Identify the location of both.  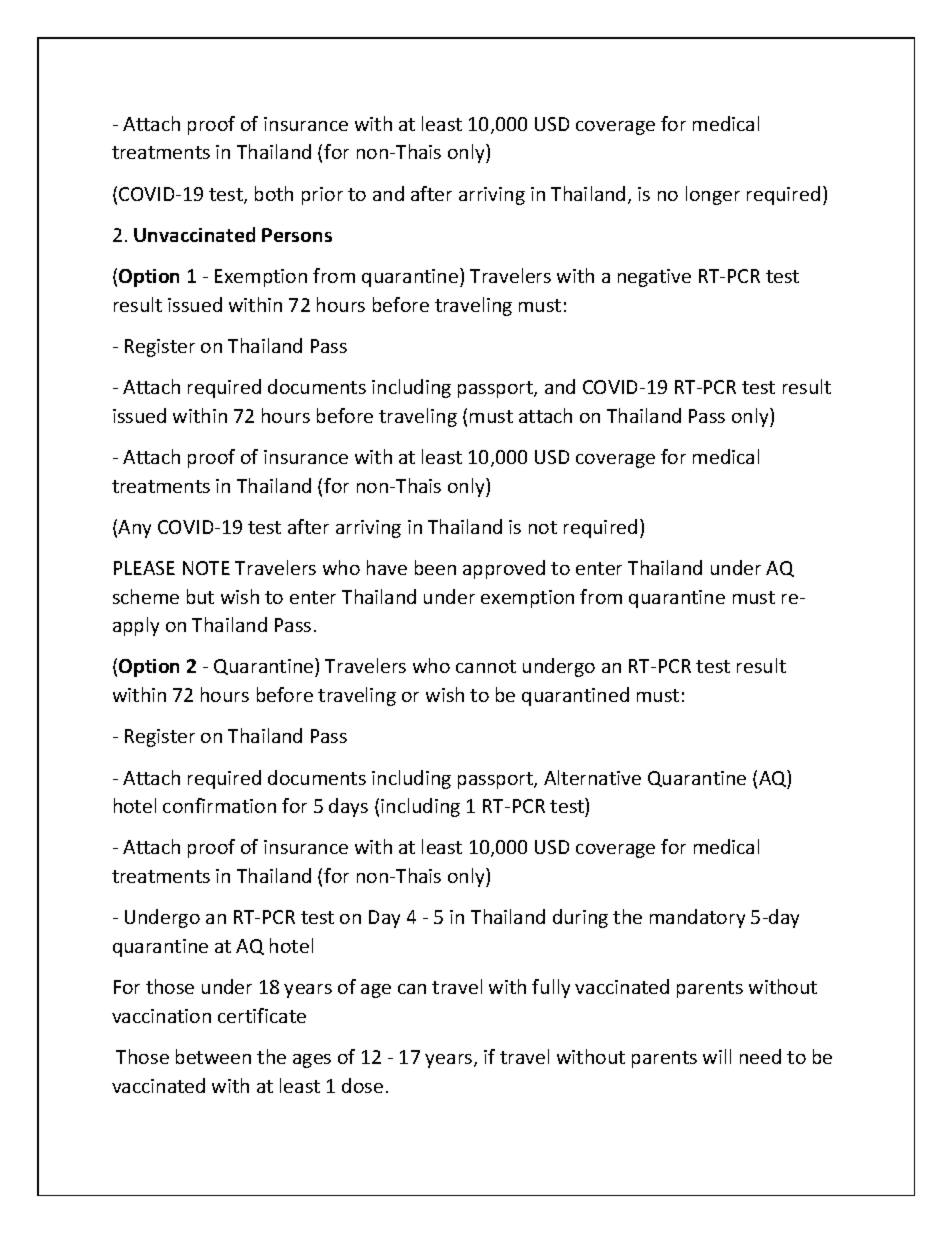
(274, 193).
